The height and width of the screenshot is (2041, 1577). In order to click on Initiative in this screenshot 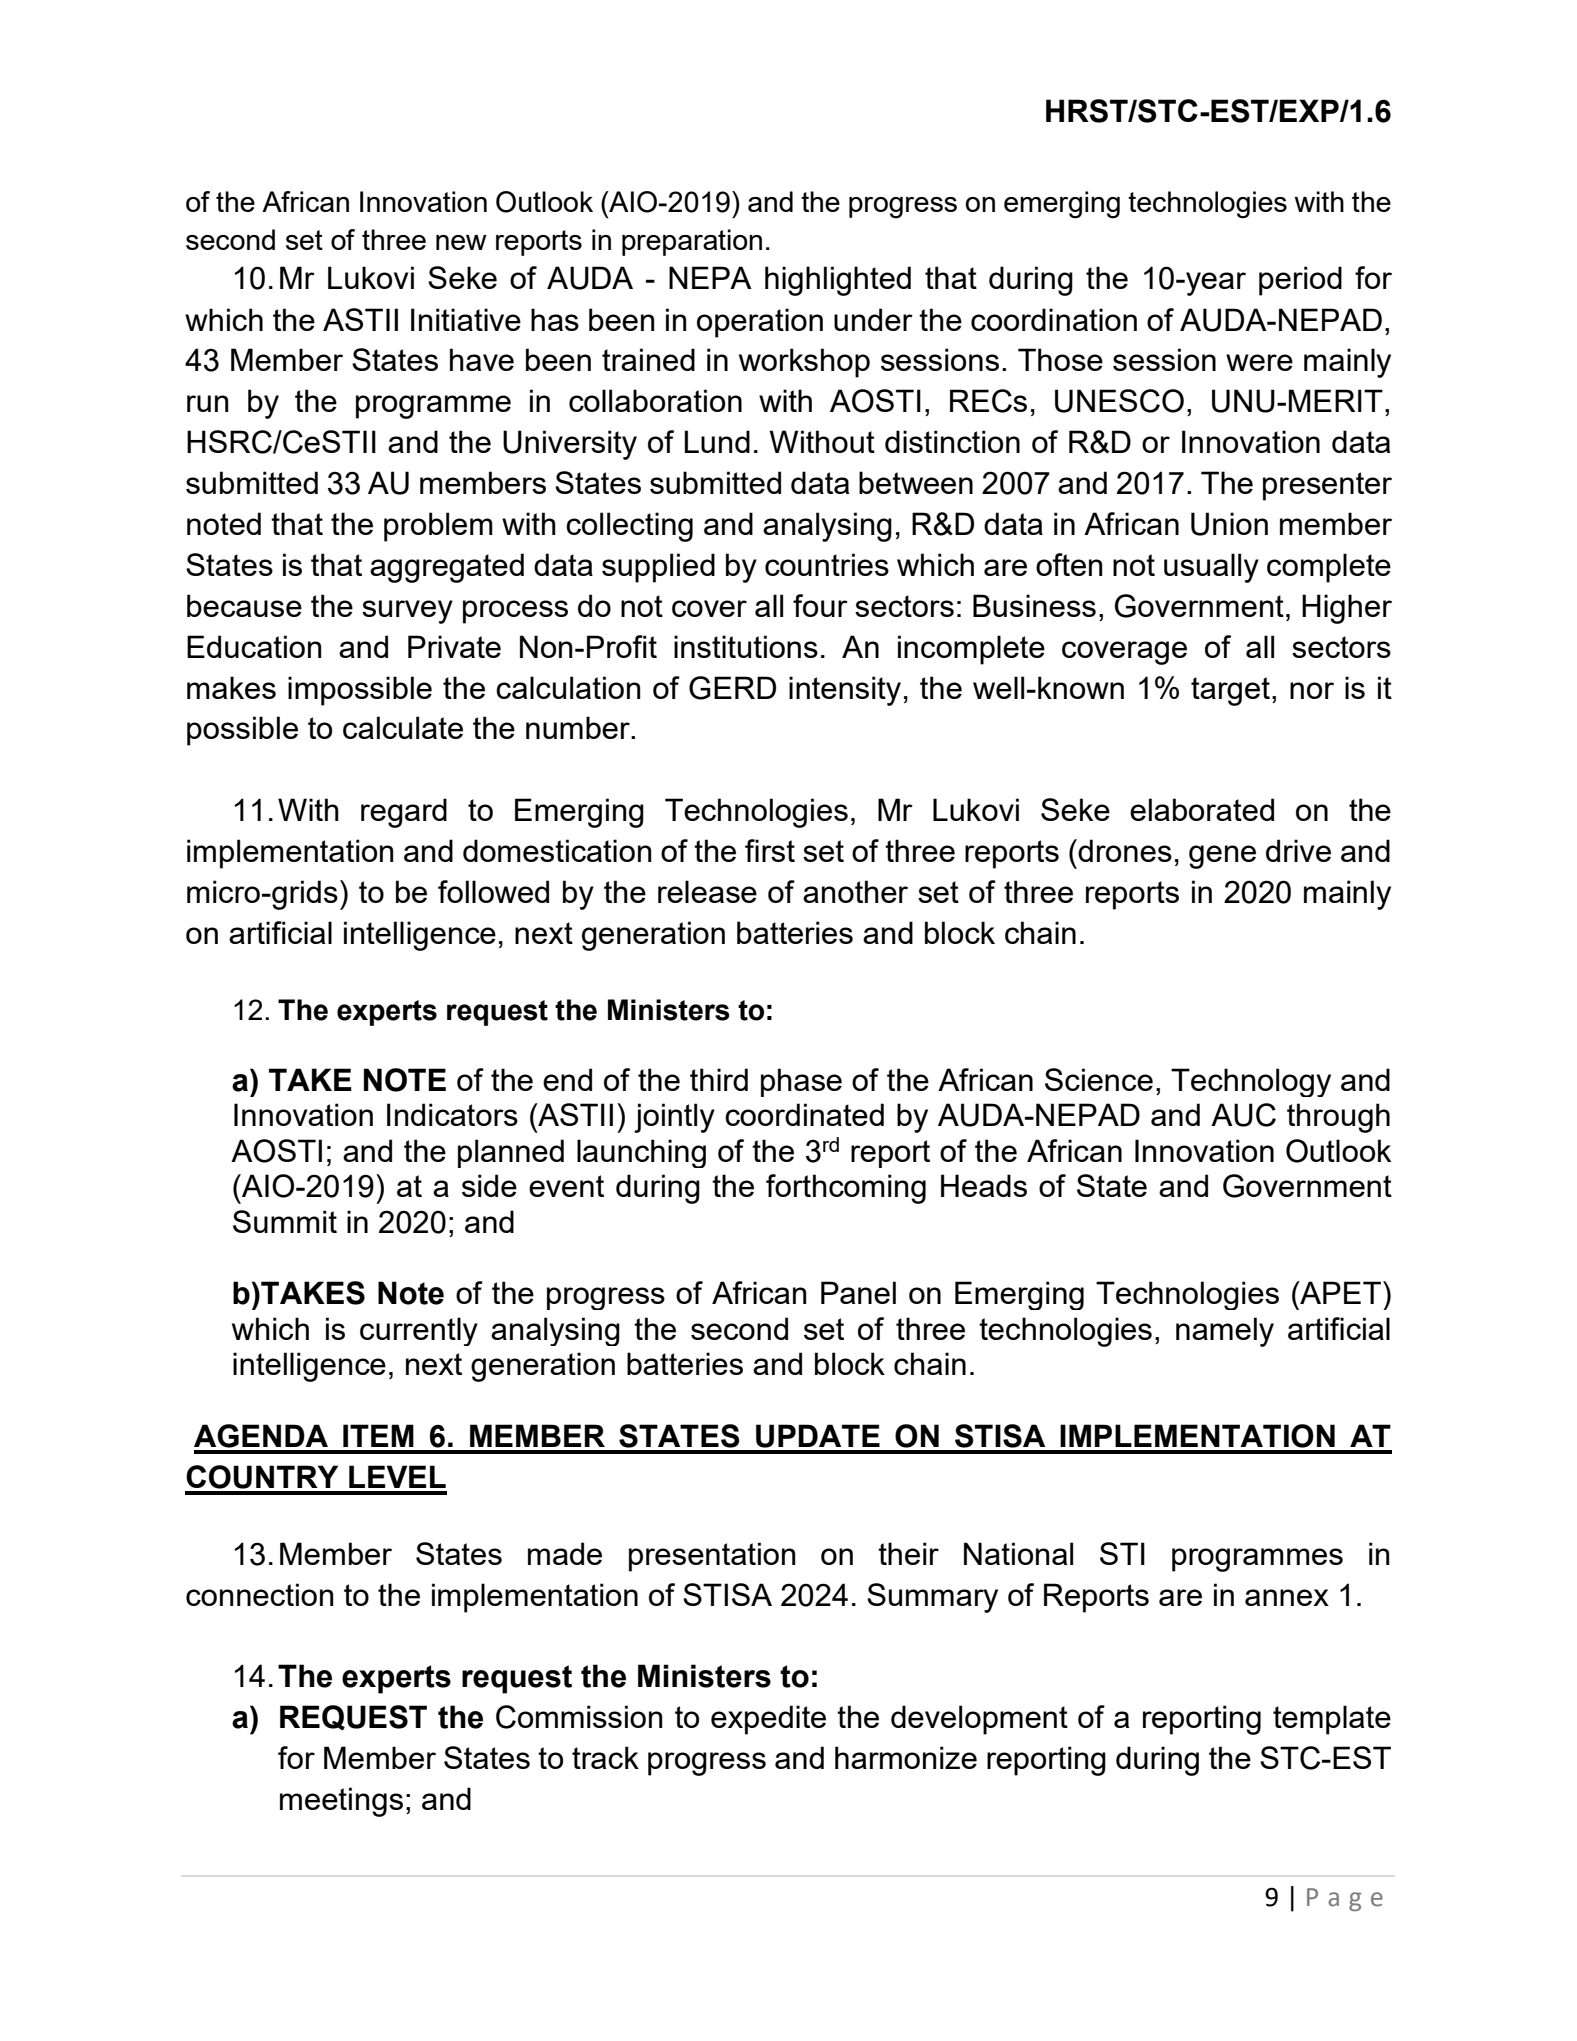, I will do `click(466, 319)`.
